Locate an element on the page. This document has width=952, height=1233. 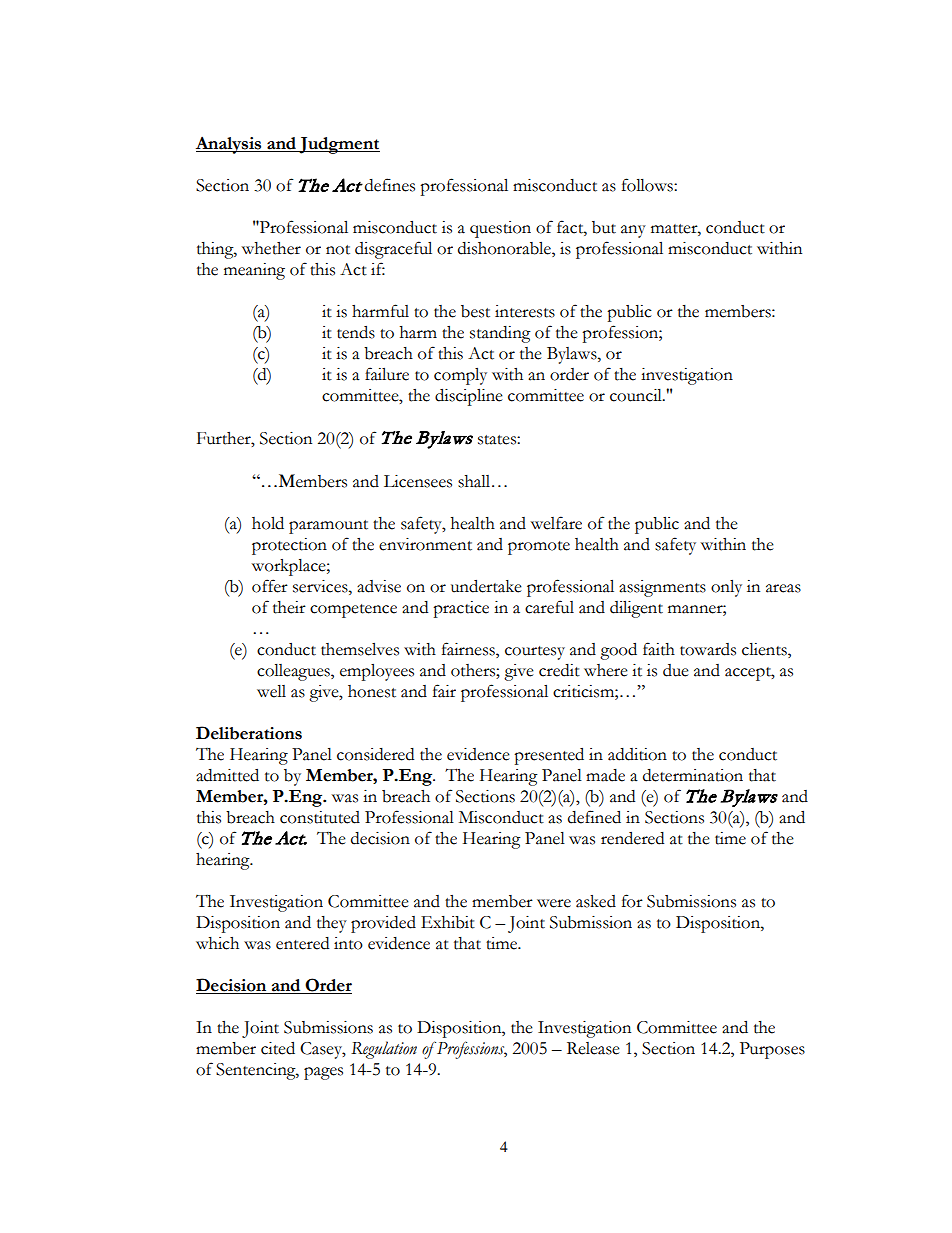
only is located at coordinates (726, 588).
